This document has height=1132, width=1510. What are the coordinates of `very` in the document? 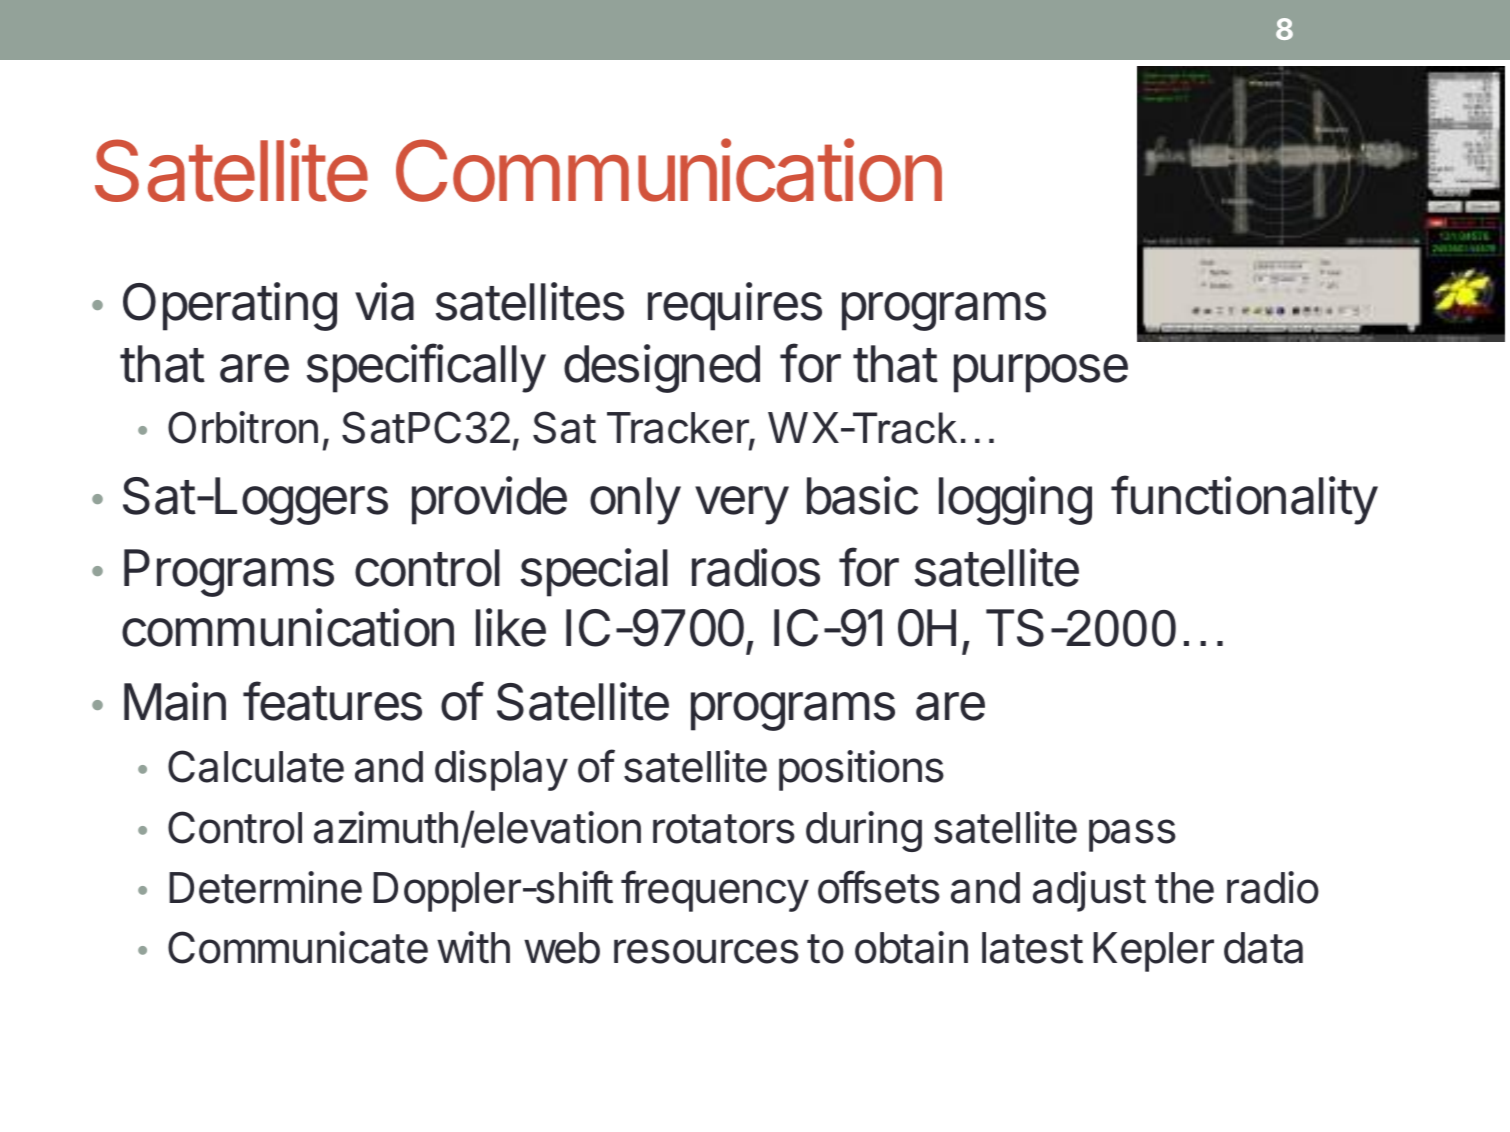 It's located at (742, 505).
